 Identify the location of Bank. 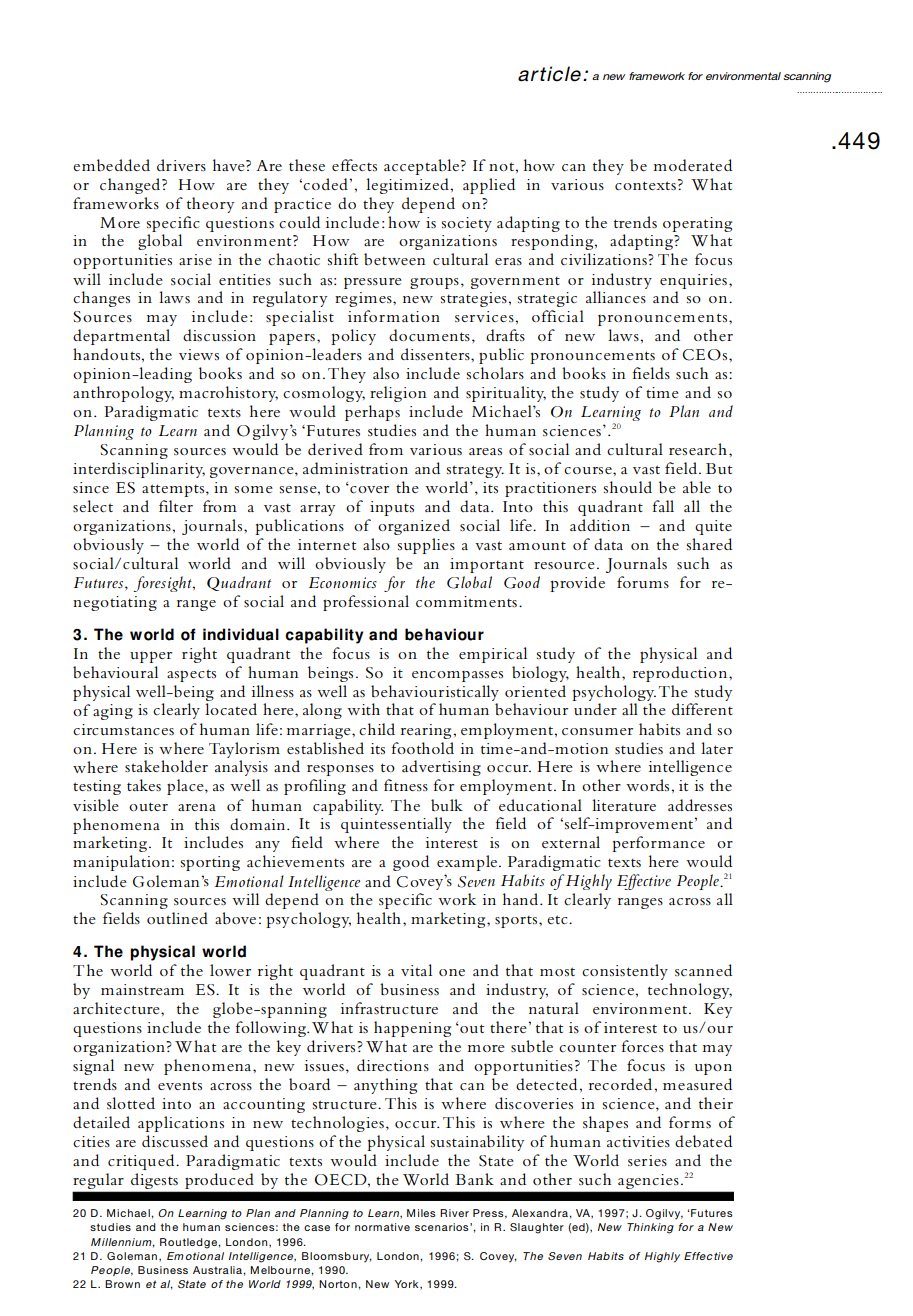
(474, 1179).
